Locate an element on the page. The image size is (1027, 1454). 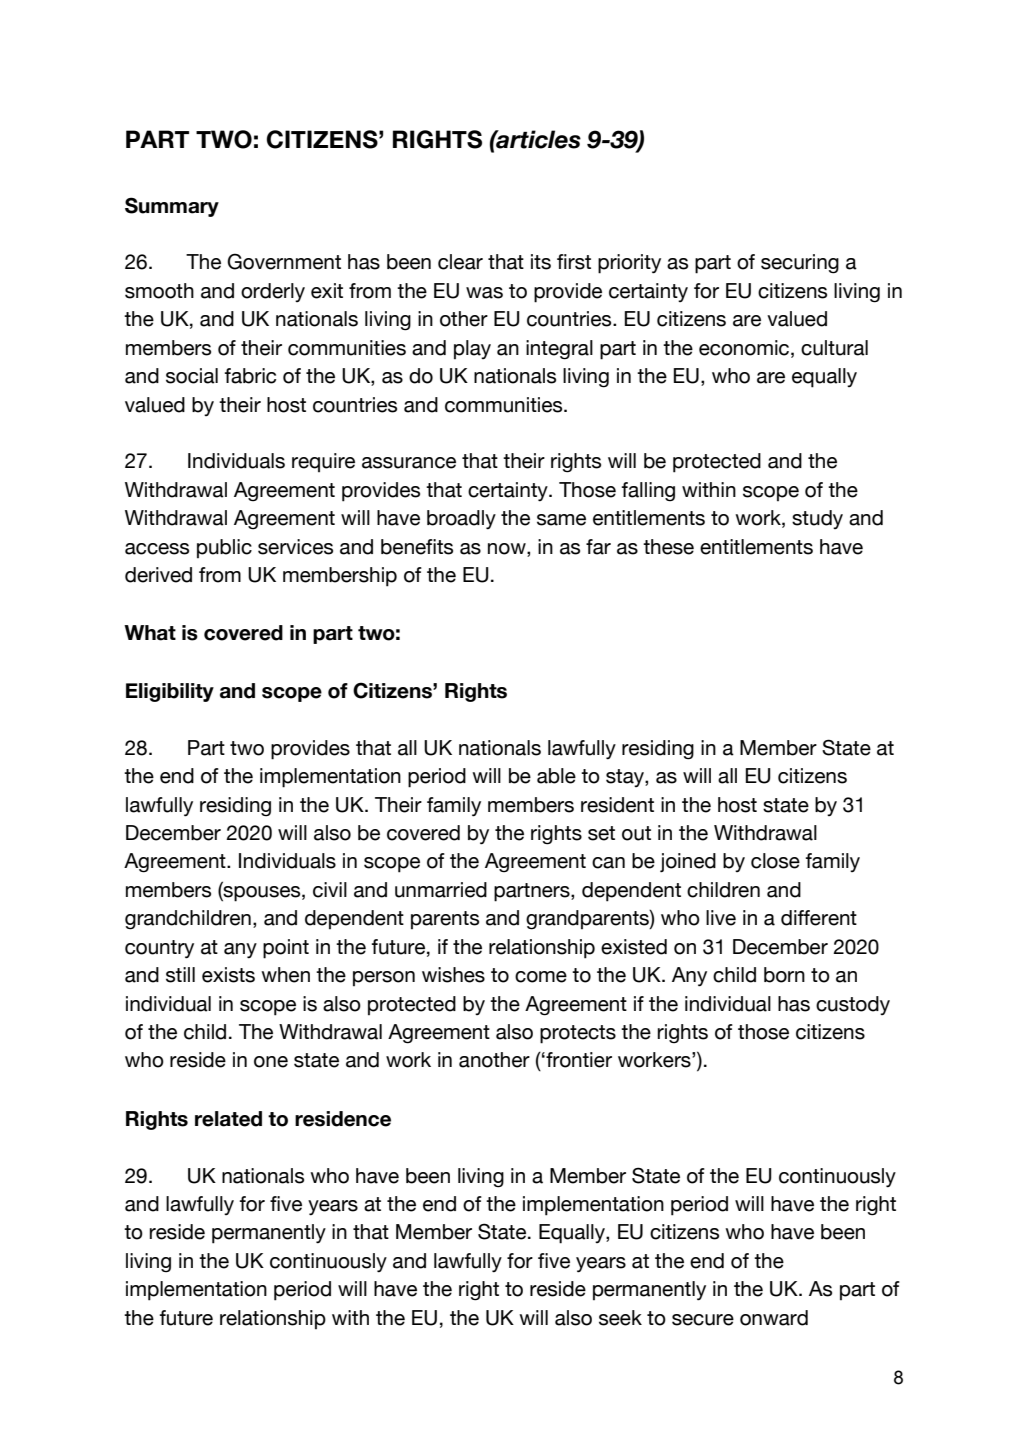
related is located at coordinates (228, 1119).
